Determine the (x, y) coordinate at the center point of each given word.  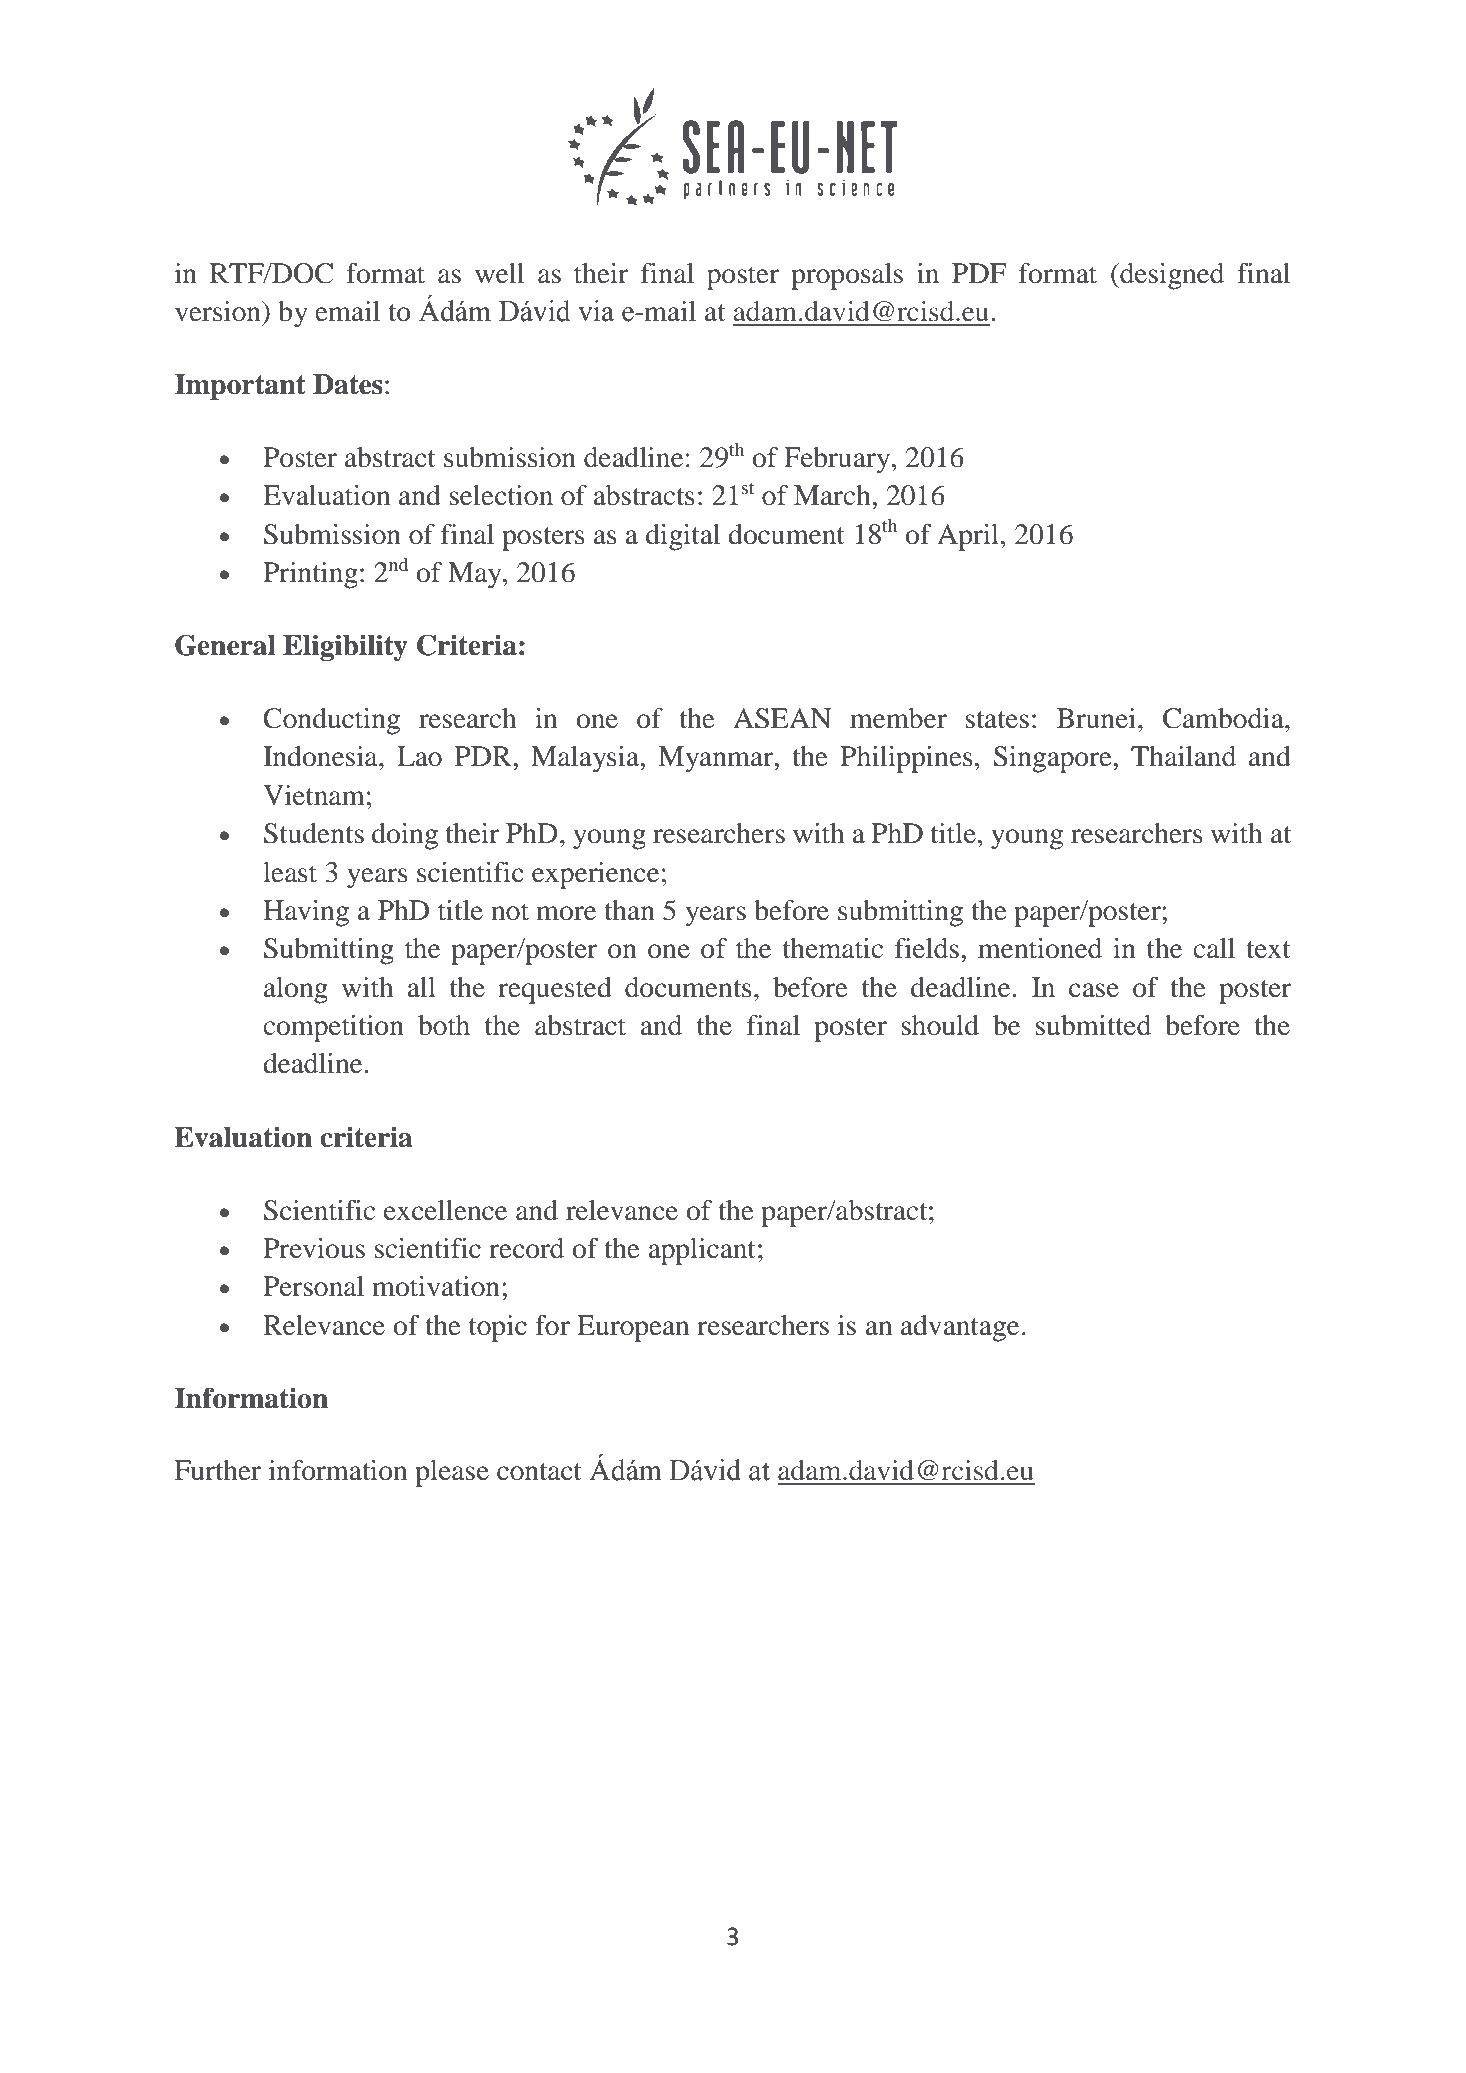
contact (539, 1472)
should (940, 1025)
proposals (847, 276)
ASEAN (782, 718)
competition (333, 1028)
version (219, 311)
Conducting (331, 721)
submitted (1093, 1025)
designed (1171, 276)
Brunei (1096, 718)
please (452, 1473)
